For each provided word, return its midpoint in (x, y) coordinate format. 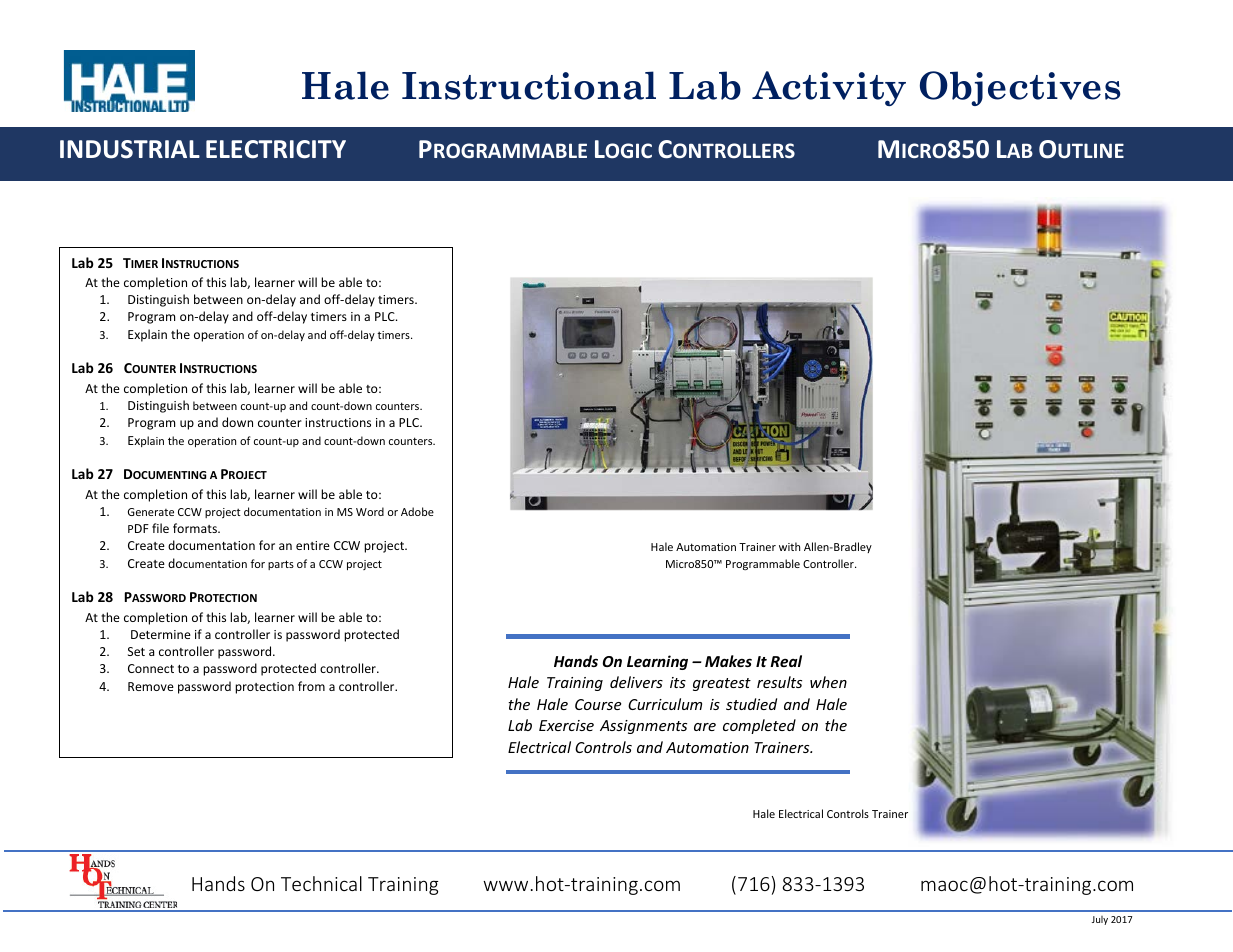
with (789, 546)
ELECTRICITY (276, 149)
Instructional (529, 85)
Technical (321, 883)
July (1100, 920)
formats (196, 528)
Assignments (643, 727)
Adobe (417, 511)
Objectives (1020, 88)
